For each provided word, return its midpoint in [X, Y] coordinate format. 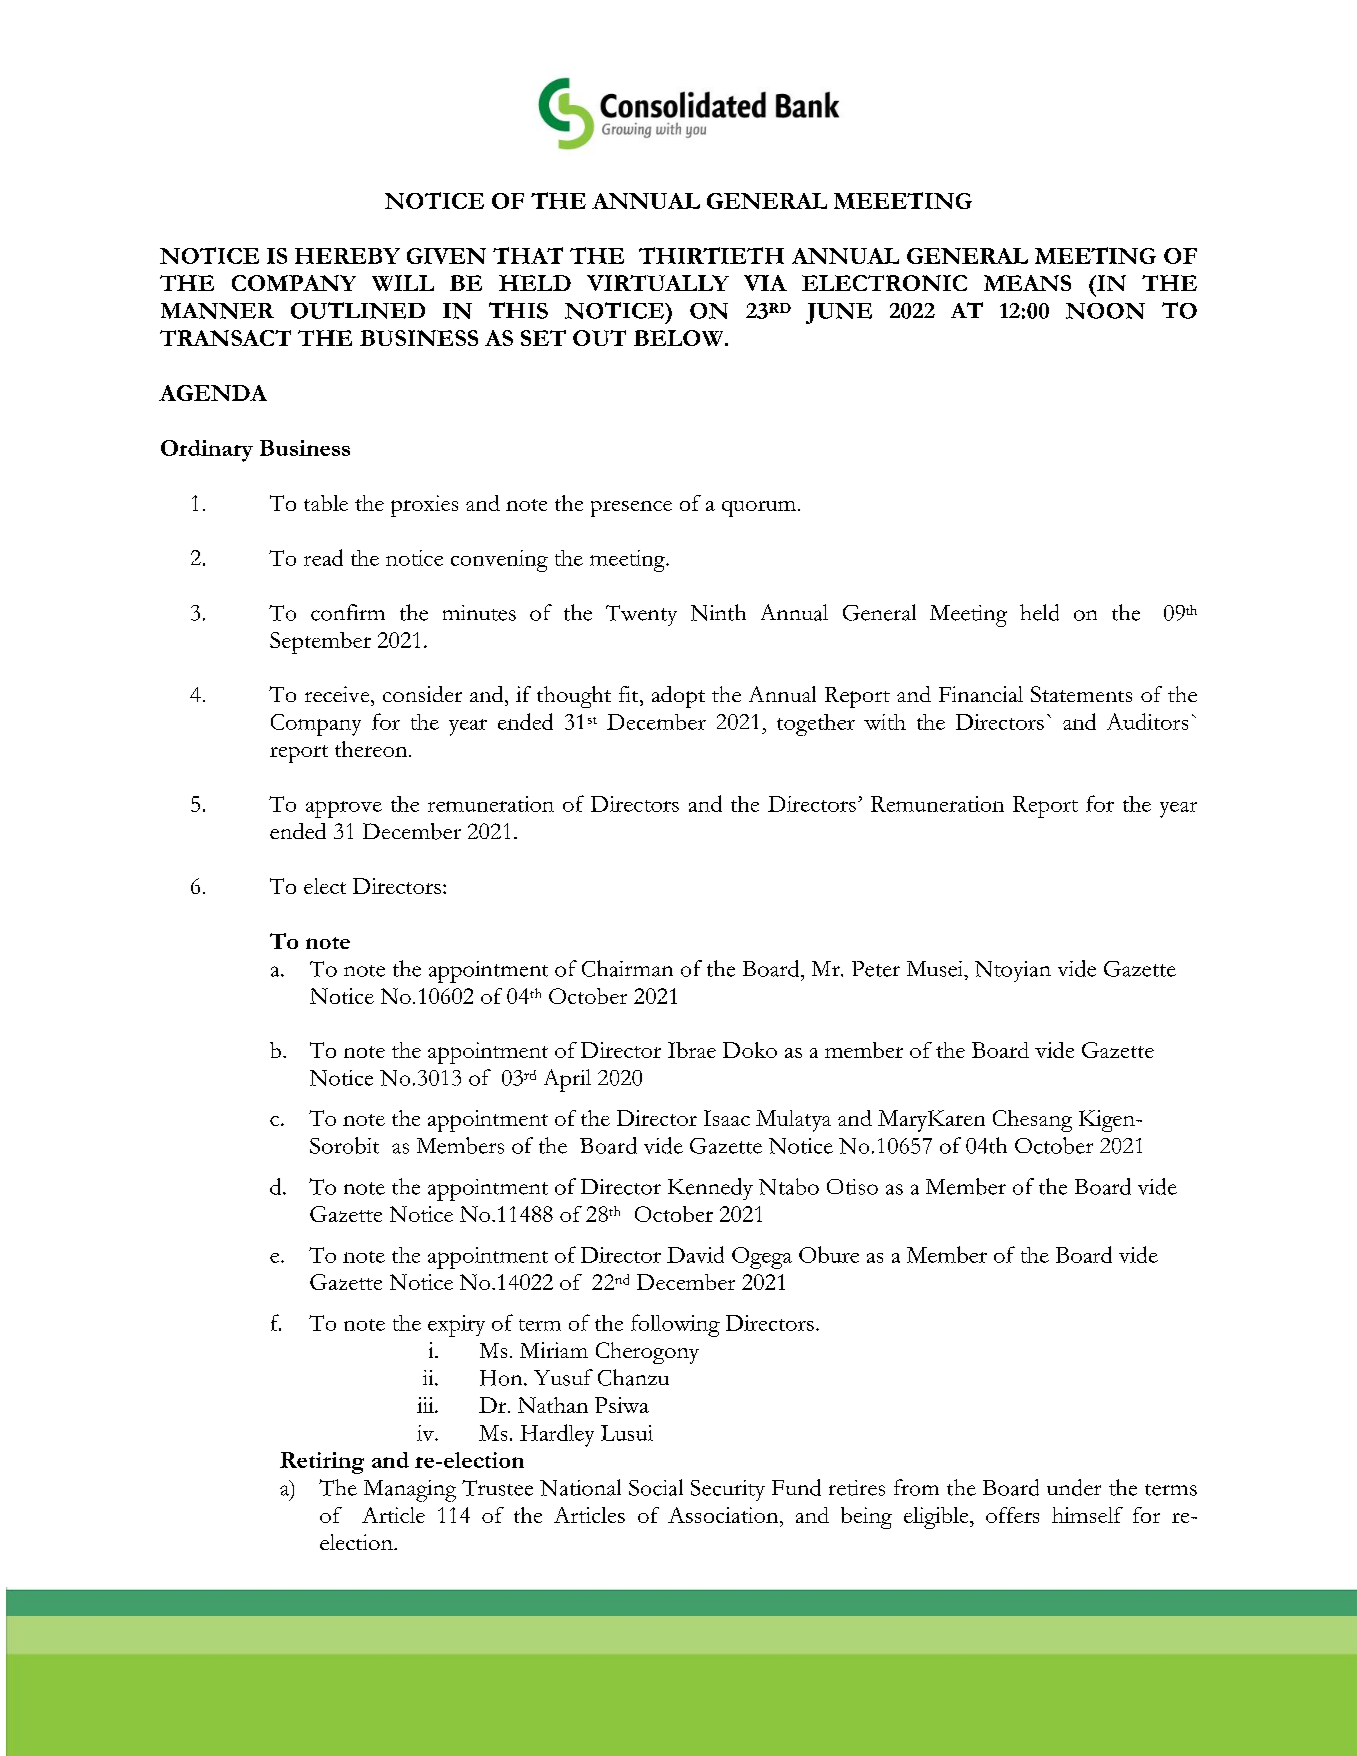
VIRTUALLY [658, 283]
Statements [1081, 694]
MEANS [1027, 283]
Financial [981, 694]
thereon [372, 749]
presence [631, 509]
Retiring [322, 1463]
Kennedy [710, 1189]
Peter [876, 969]
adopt [678, 697]
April [567, 1080]
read [323, 557]
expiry [456, 1326]
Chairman [627, 968]
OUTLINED [358, 310]
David [695, 1254]
